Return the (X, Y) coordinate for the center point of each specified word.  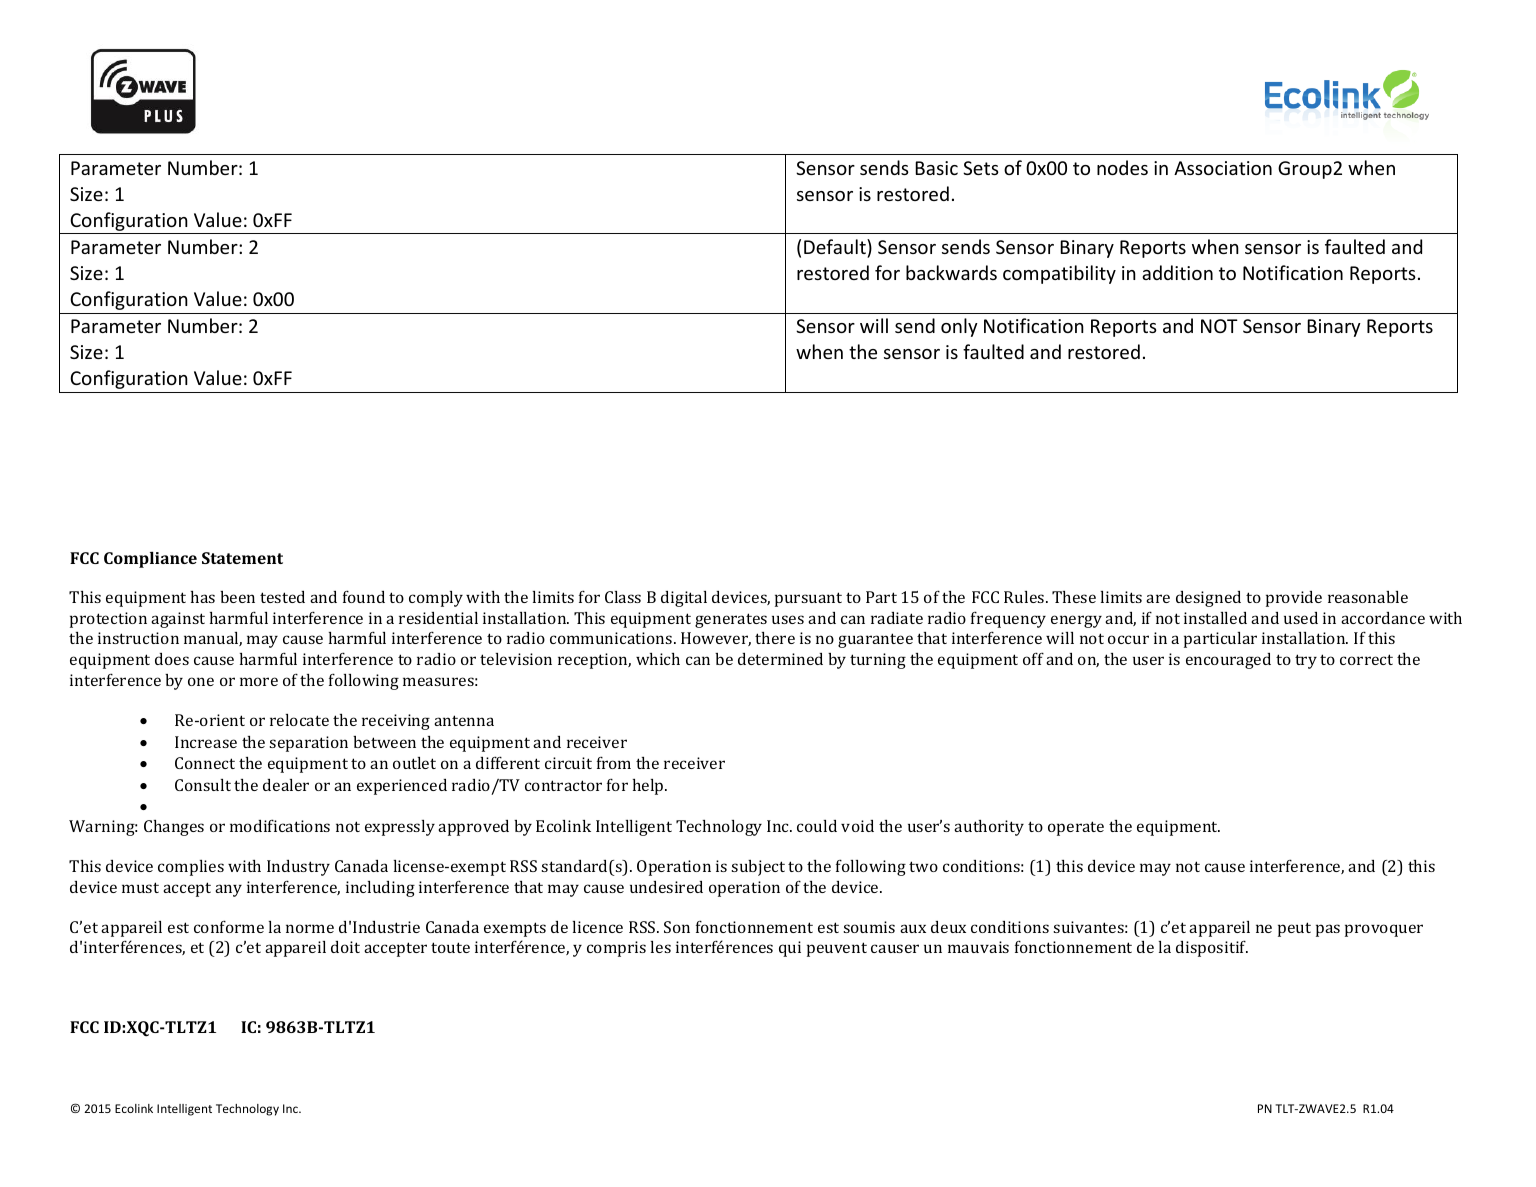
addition (1177, 272)
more (259, 681)
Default (836, 246)
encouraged (1228, 661)
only (959, 327)
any (228, 890)
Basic (936, 168)
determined (780, 659)
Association (1223, 168)
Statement (242, 558)
